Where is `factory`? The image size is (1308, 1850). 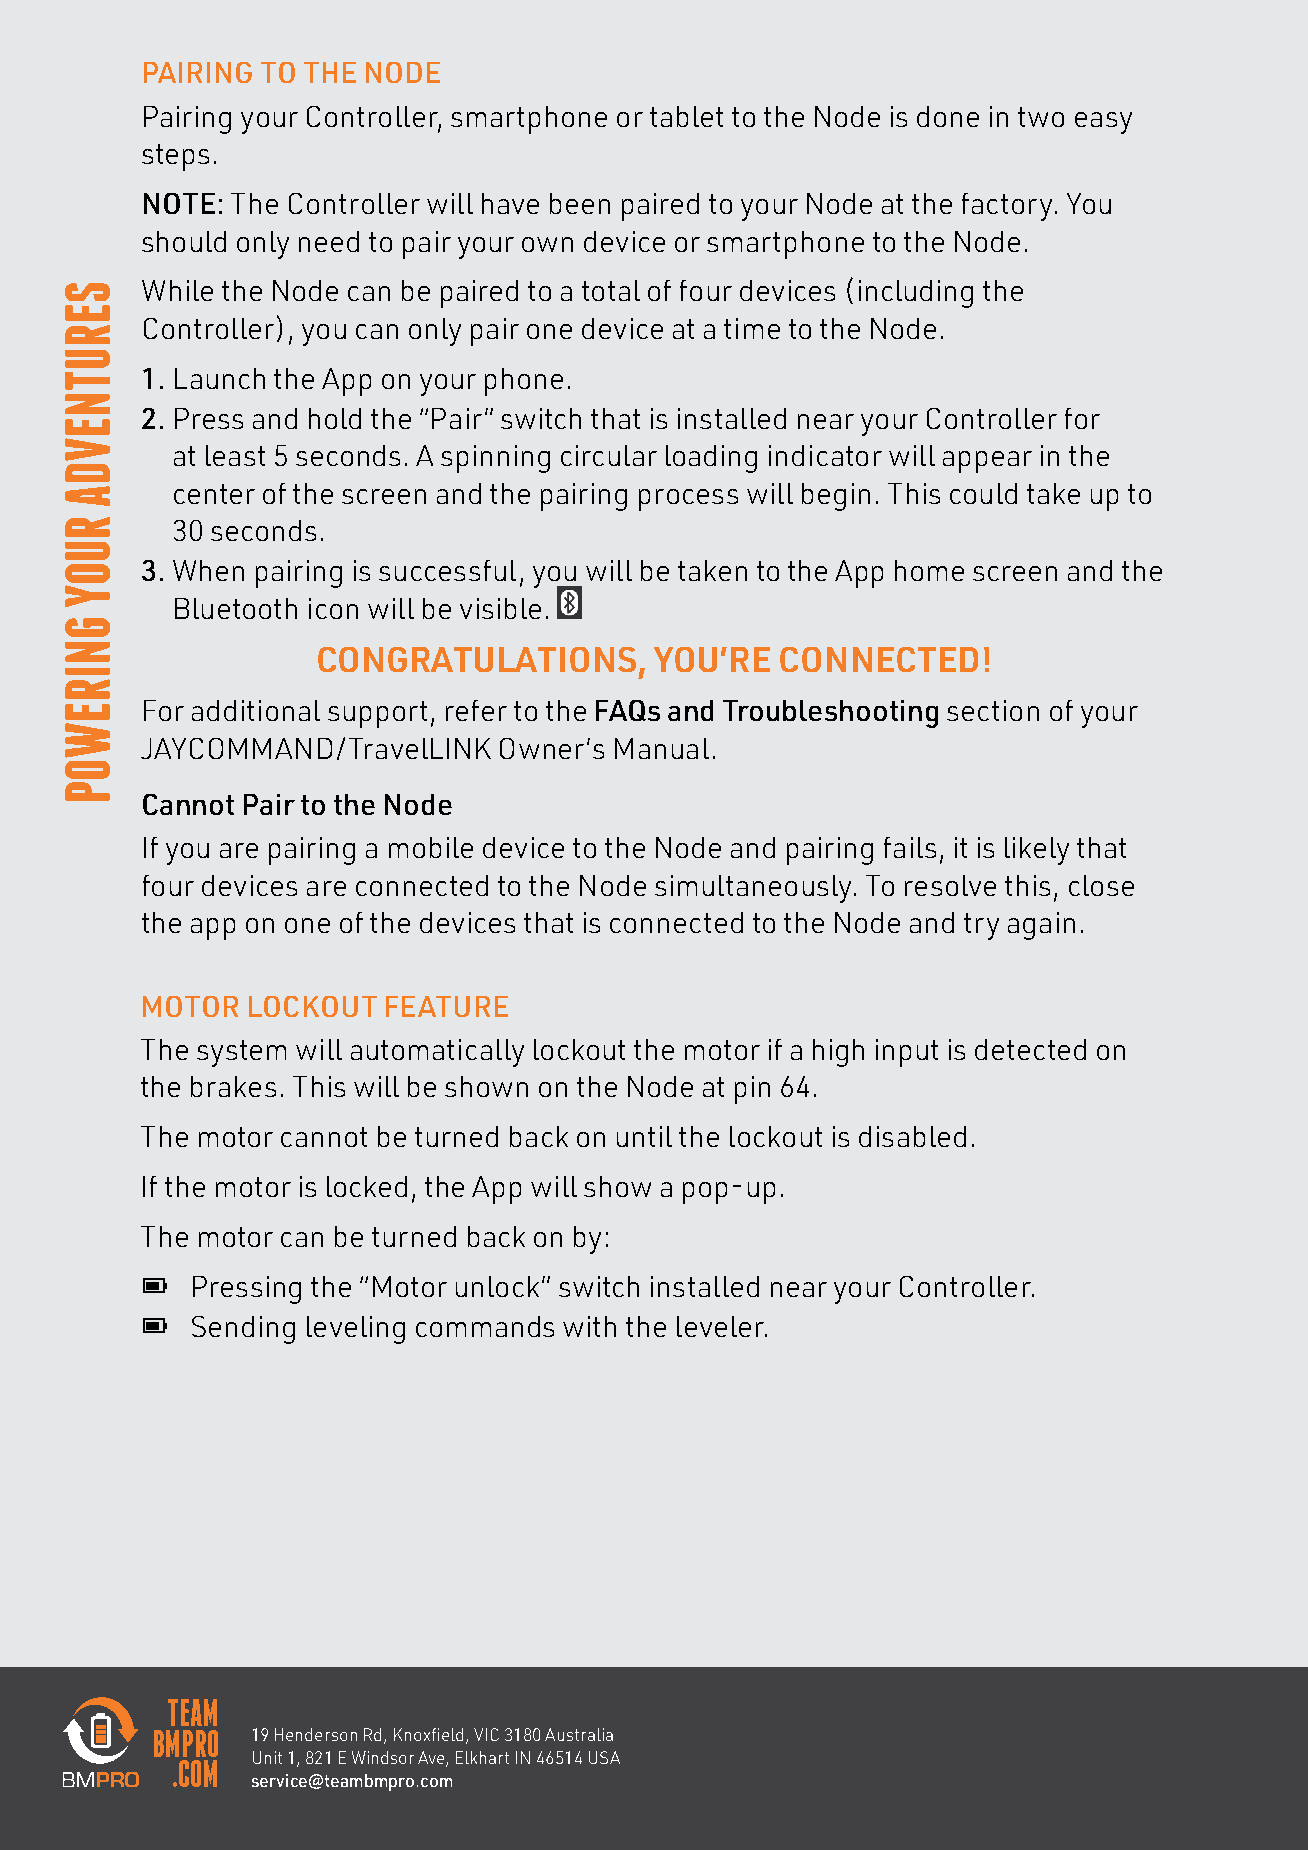
factory is located at coordinates (1007, 207).
